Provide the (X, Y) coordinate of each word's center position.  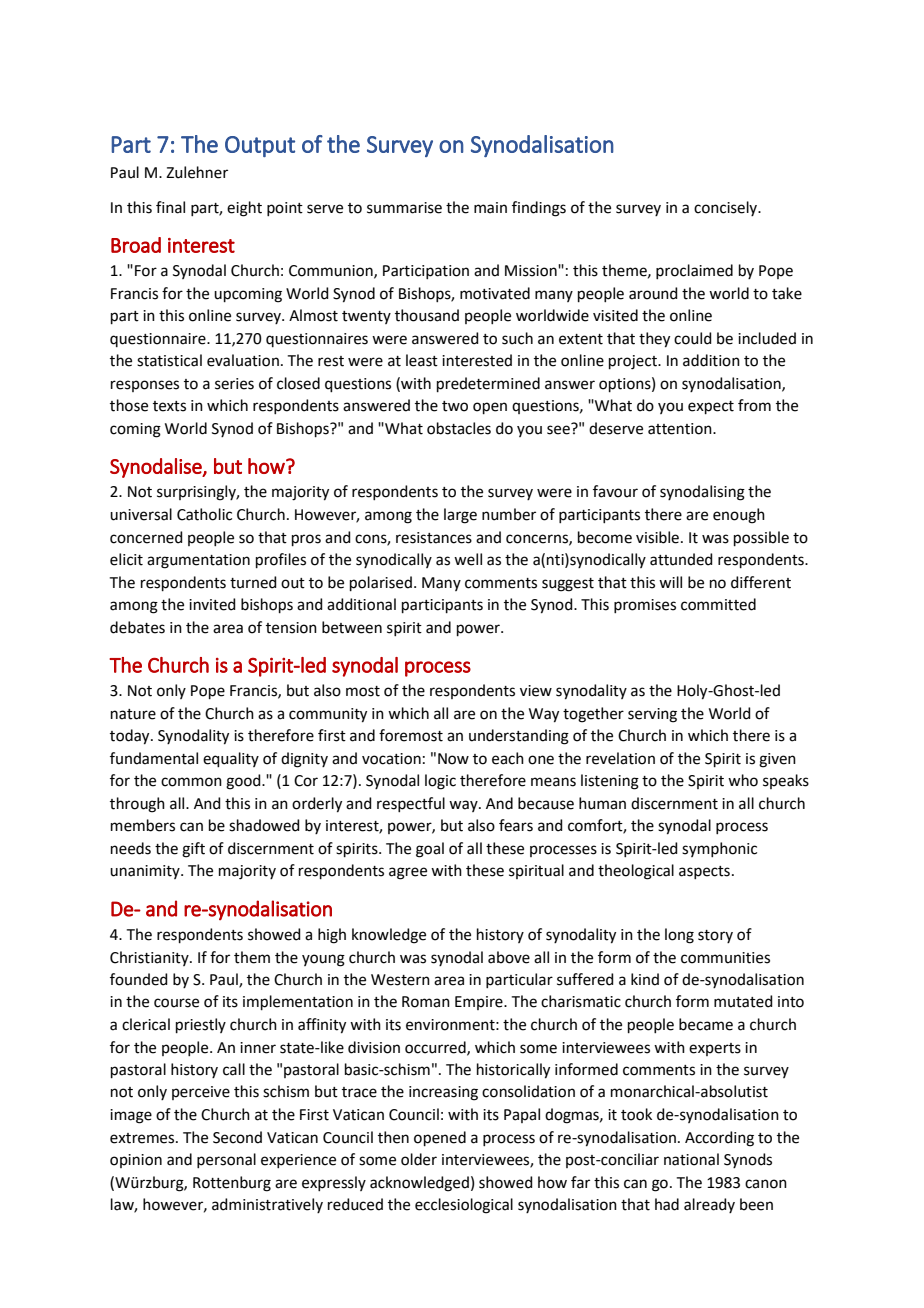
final (170, 207)
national (691, 1159)
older (419, 1159)
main (490, 208)
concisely (727, 208)
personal (226, 1160)
